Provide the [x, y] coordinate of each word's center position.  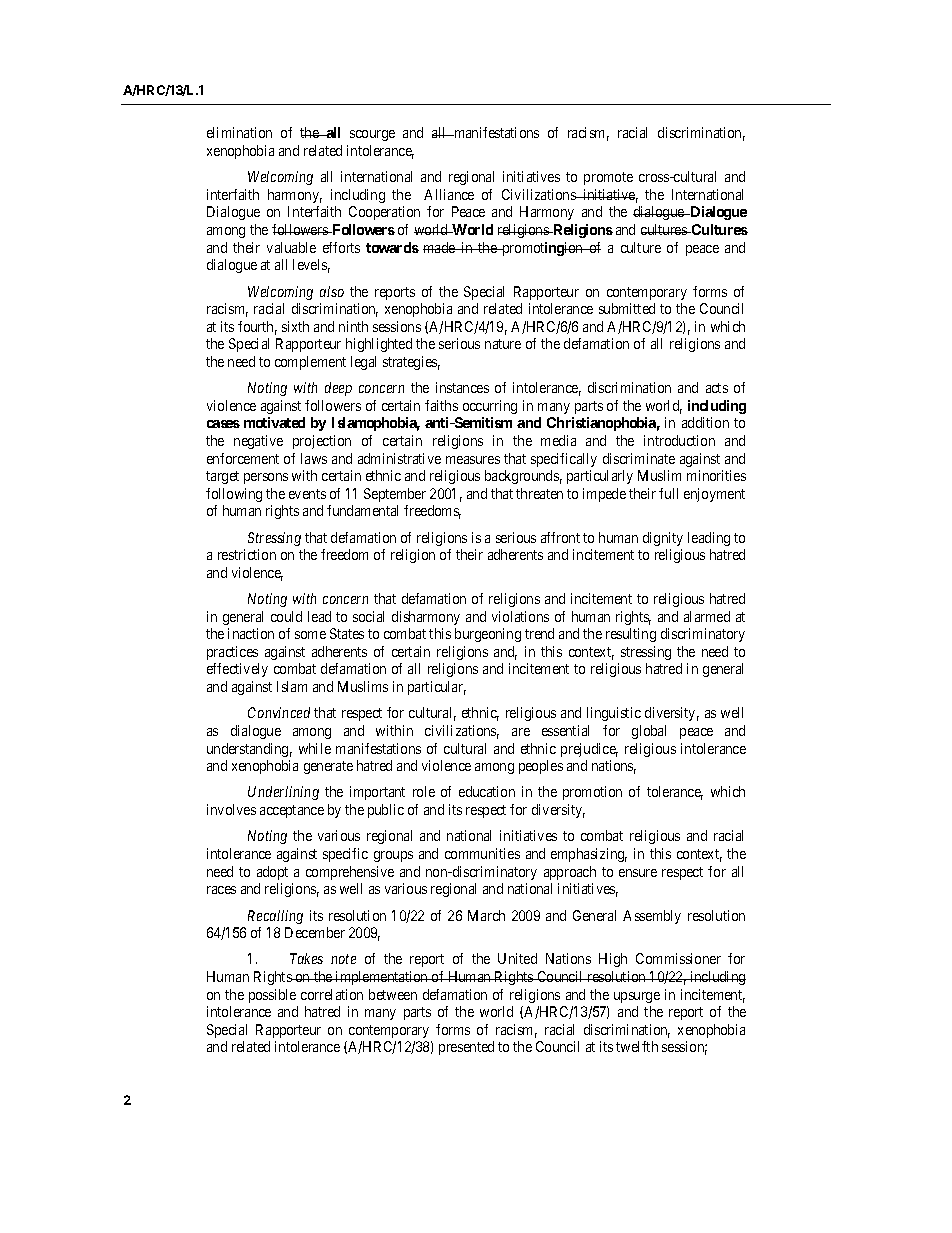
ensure [638, 873]
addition [705, 422]
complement [310, 363]
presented [466, 1048]
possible [272, 996]
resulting [631, 635]
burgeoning [488, 635]
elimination [239, 132]
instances [462, 387]
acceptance [292, 811]
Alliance [449, 194]
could [286, 616]
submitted [627, 308]
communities [482, 853]
